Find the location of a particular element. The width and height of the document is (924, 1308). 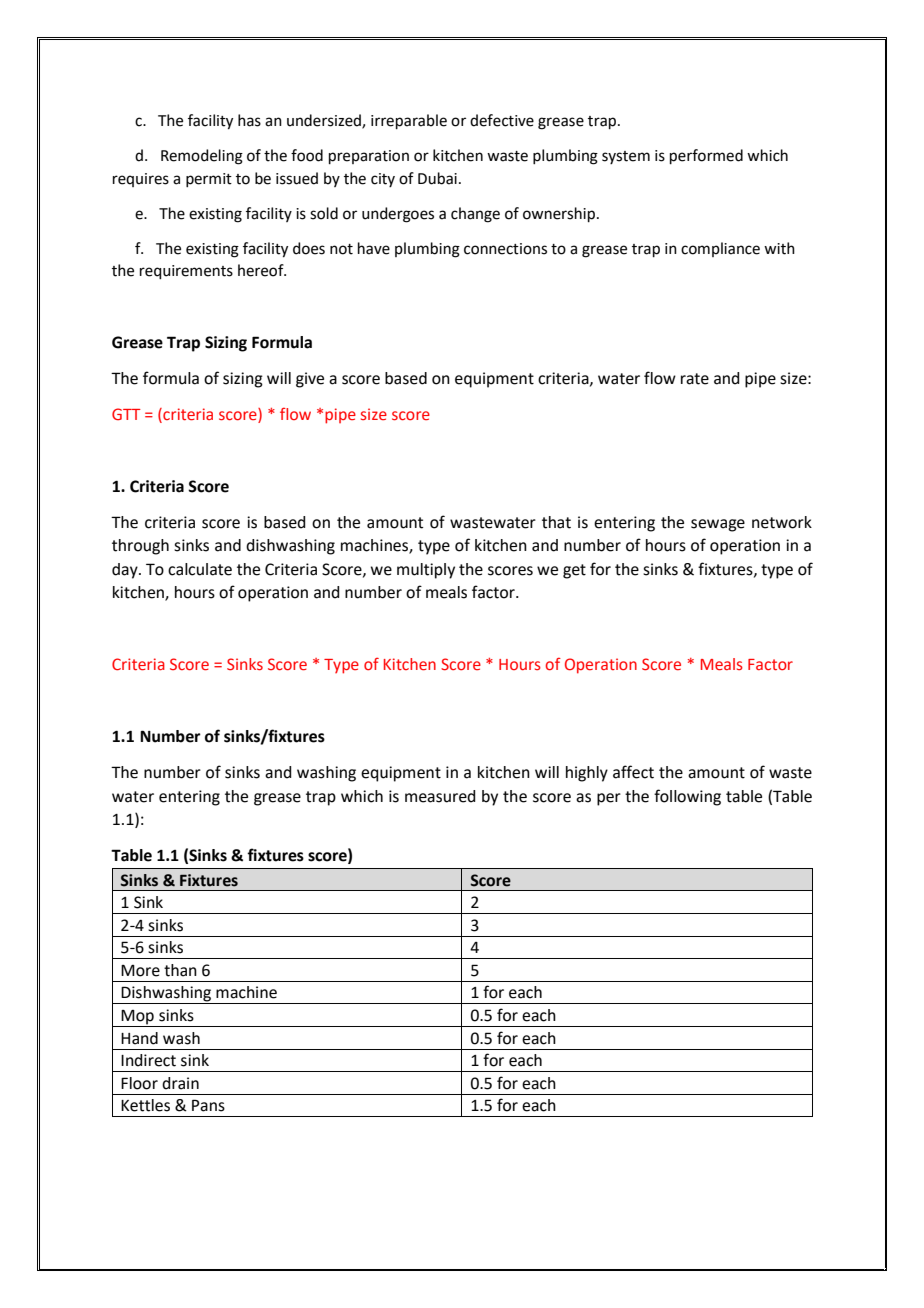

GTT is located at coordinates (126, 414).
